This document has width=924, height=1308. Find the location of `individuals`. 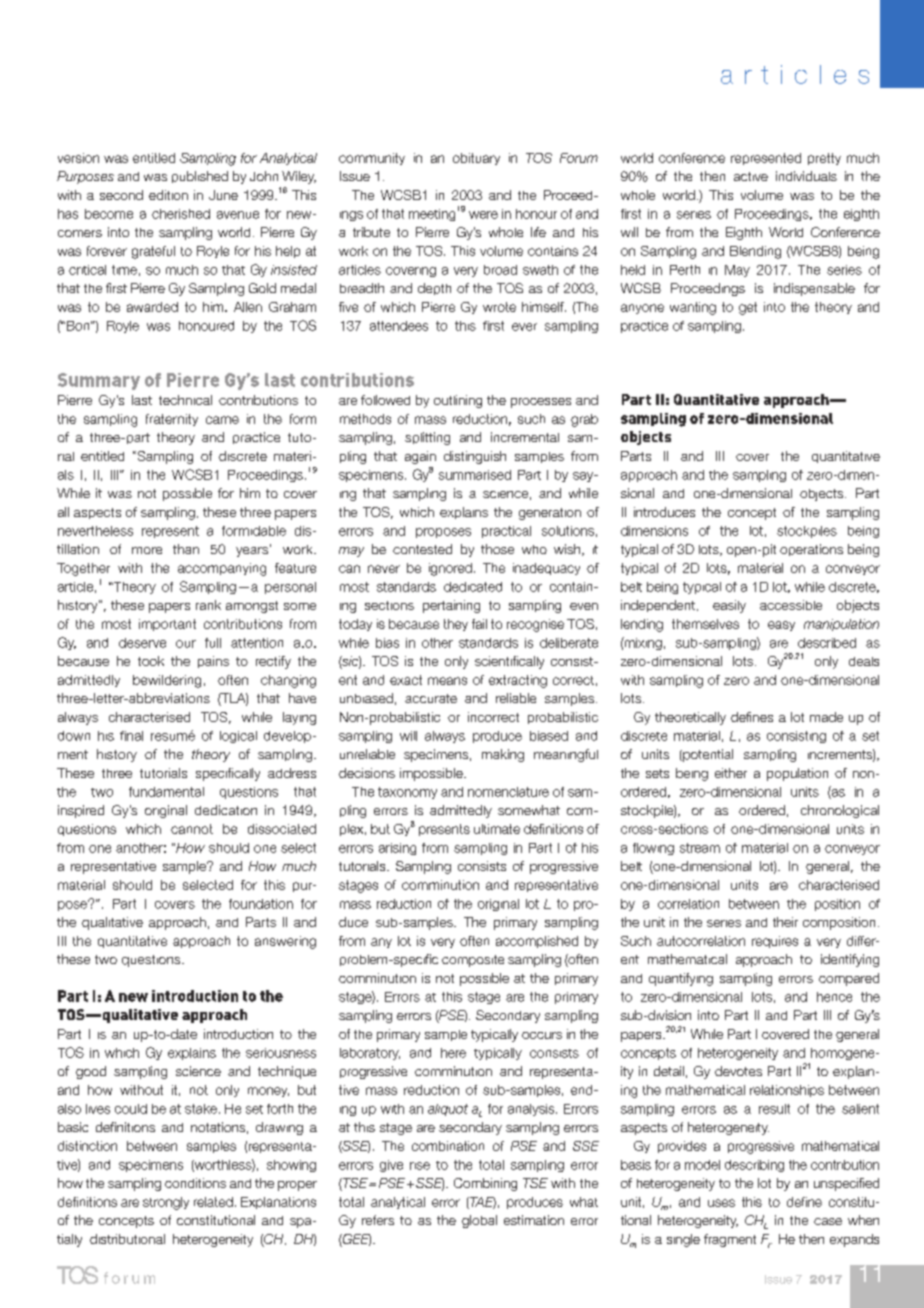

individuals is located at coordinates (806, 176).
